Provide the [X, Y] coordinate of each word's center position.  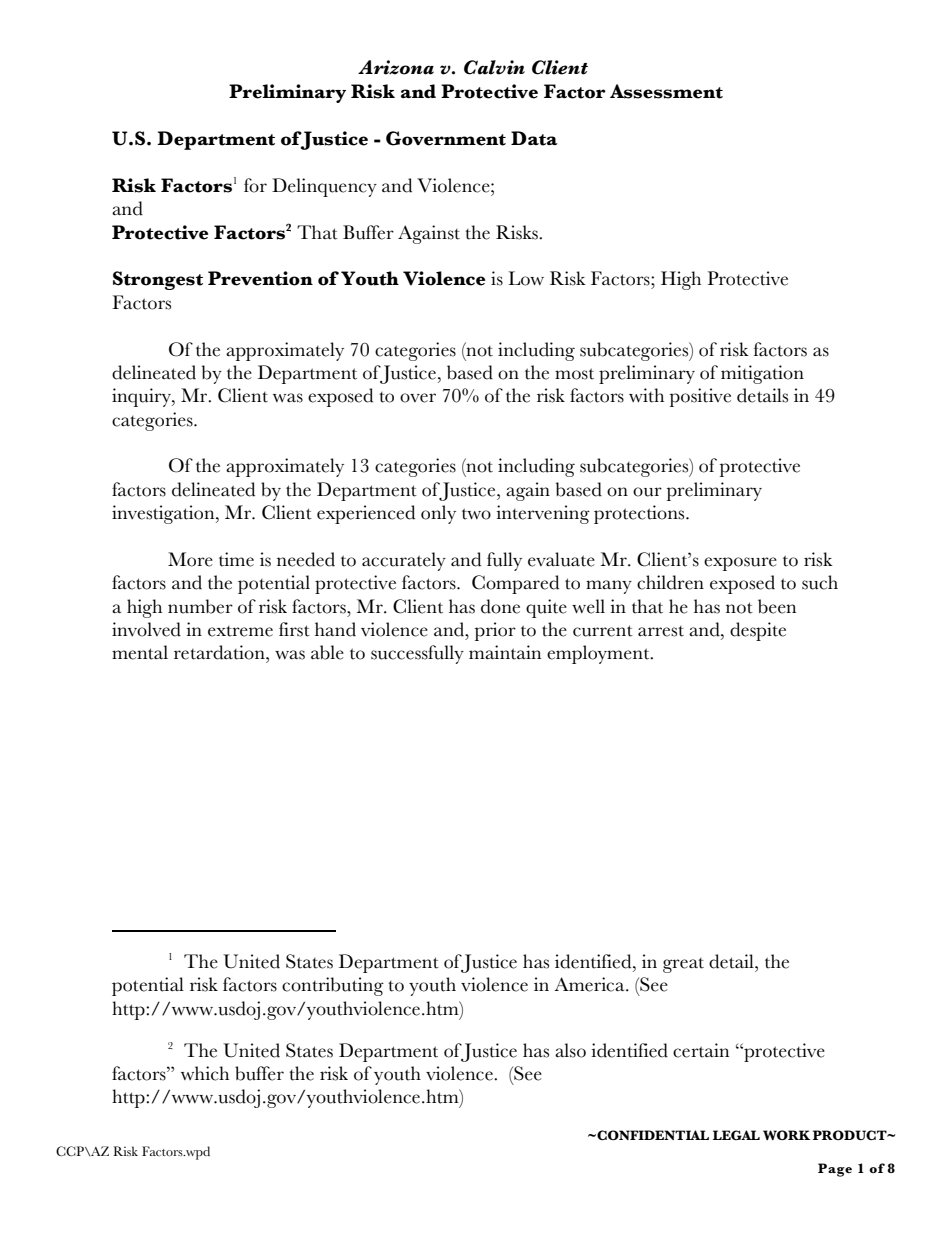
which [205, 1073]
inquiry [142, 397]
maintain [505, 652]
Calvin [494, 67]
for [255, 185]
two [476, 514]
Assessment [666, 91]
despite [758, 631]
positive [700, 397]
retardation [220, 652]
